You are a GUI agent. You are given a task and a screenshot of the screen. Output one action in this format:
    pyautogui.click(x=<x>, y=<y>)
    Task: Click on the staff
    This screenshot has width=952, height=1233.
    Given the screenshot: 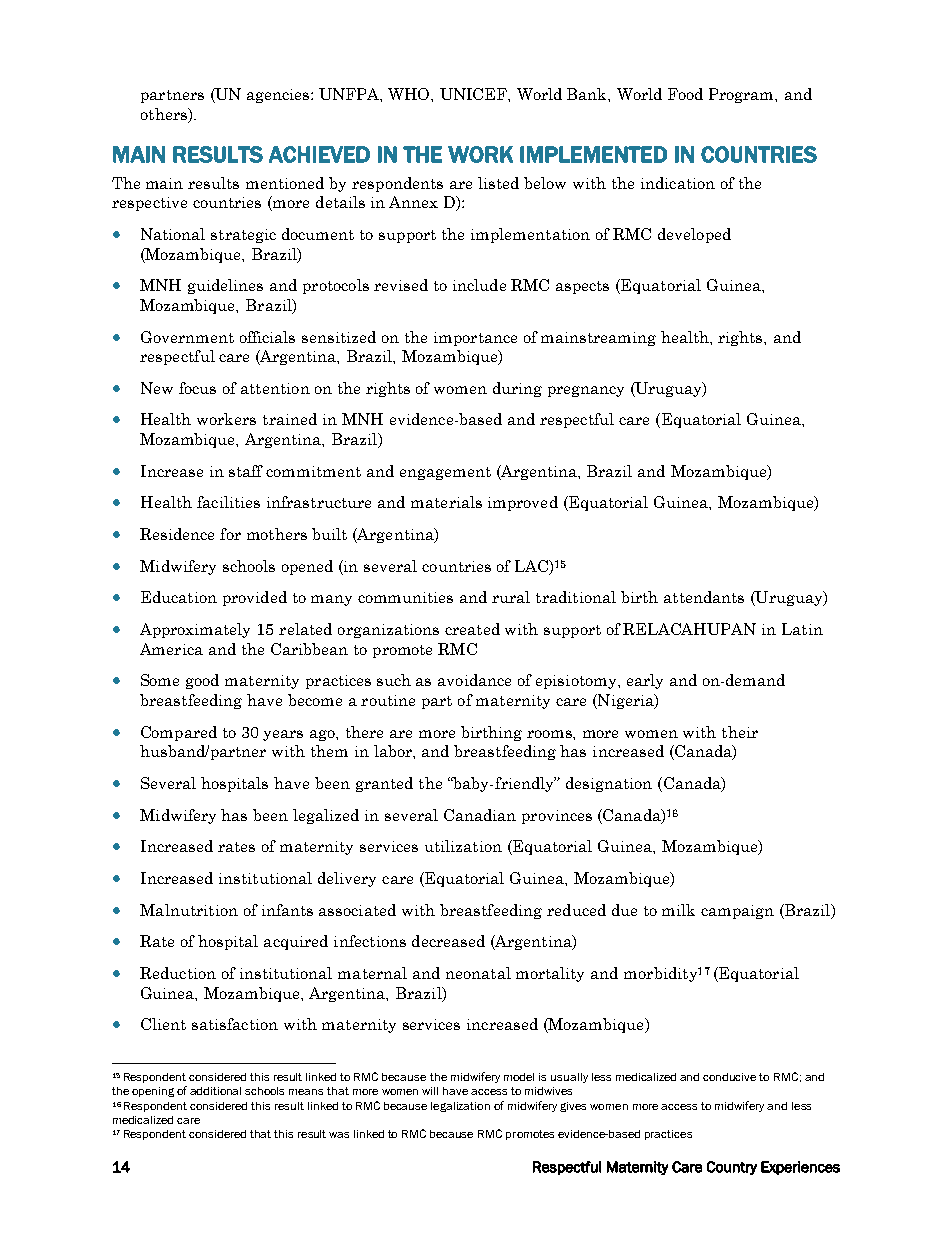 What is the action you would take?
    pyautogui.click(x=246, y=471)
